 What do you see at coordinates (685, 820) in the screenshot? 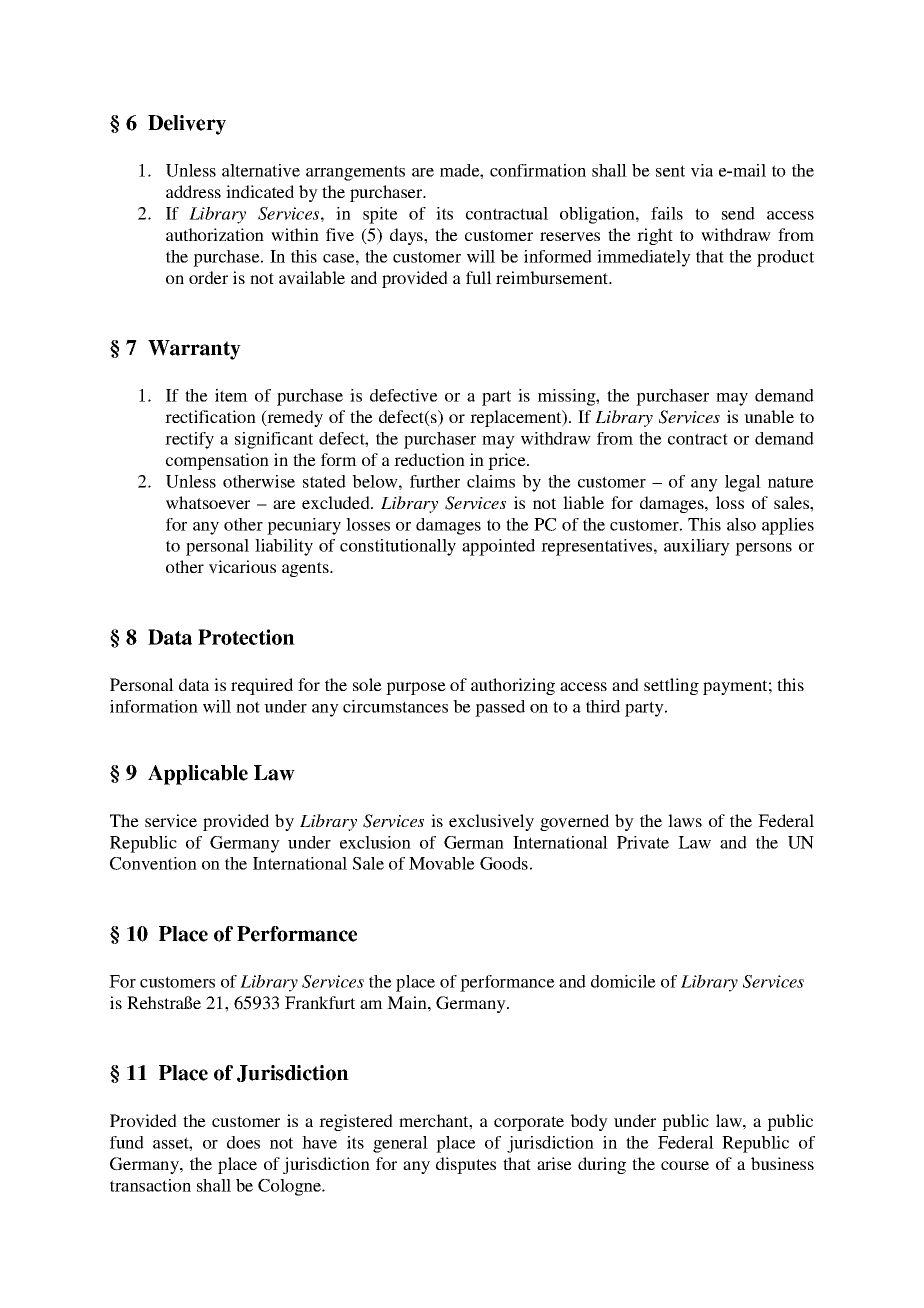
I see `laws` at bounding box center [685, 820].
